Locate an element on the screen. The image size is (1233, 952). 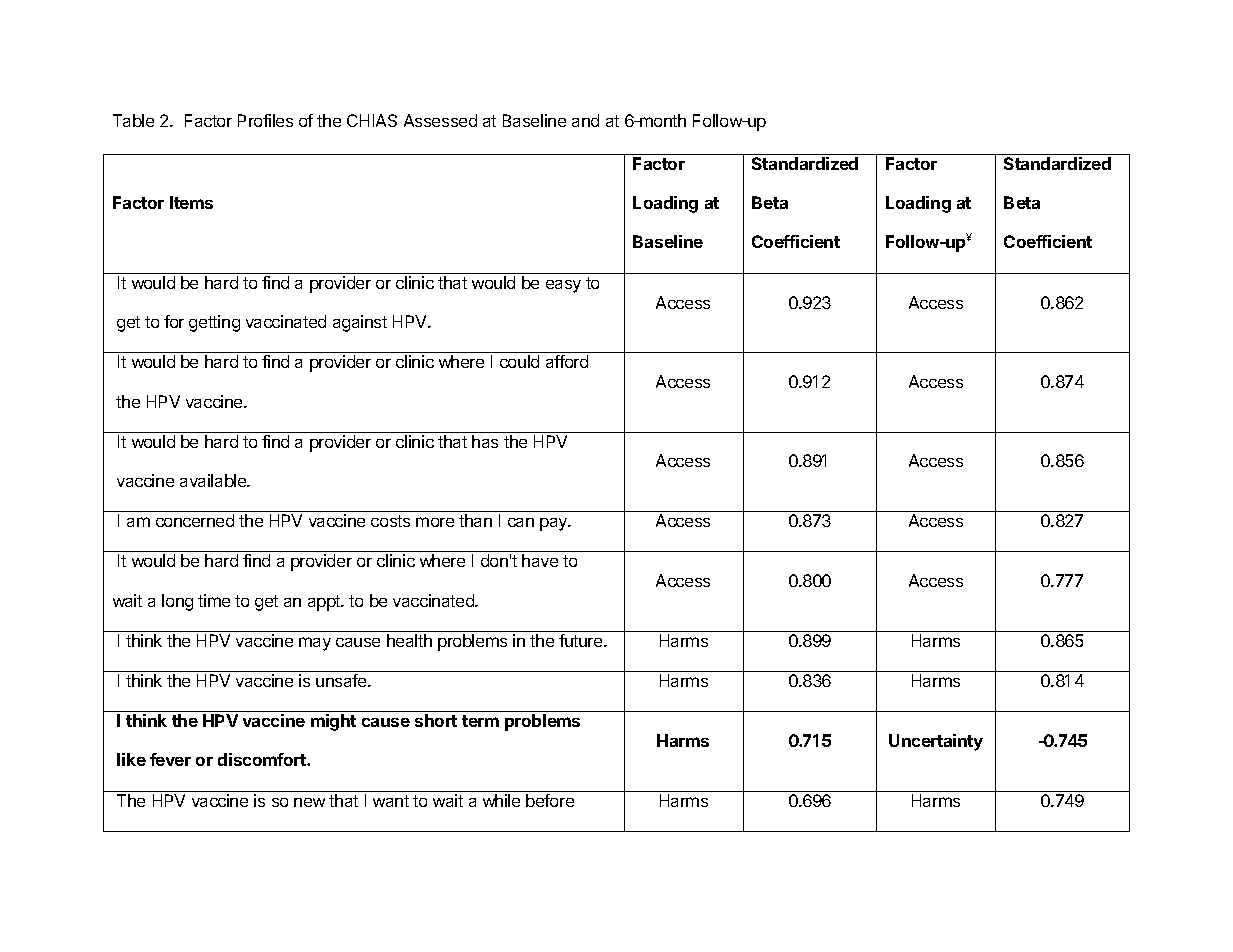
easy is located at coordinates (563, 286).
